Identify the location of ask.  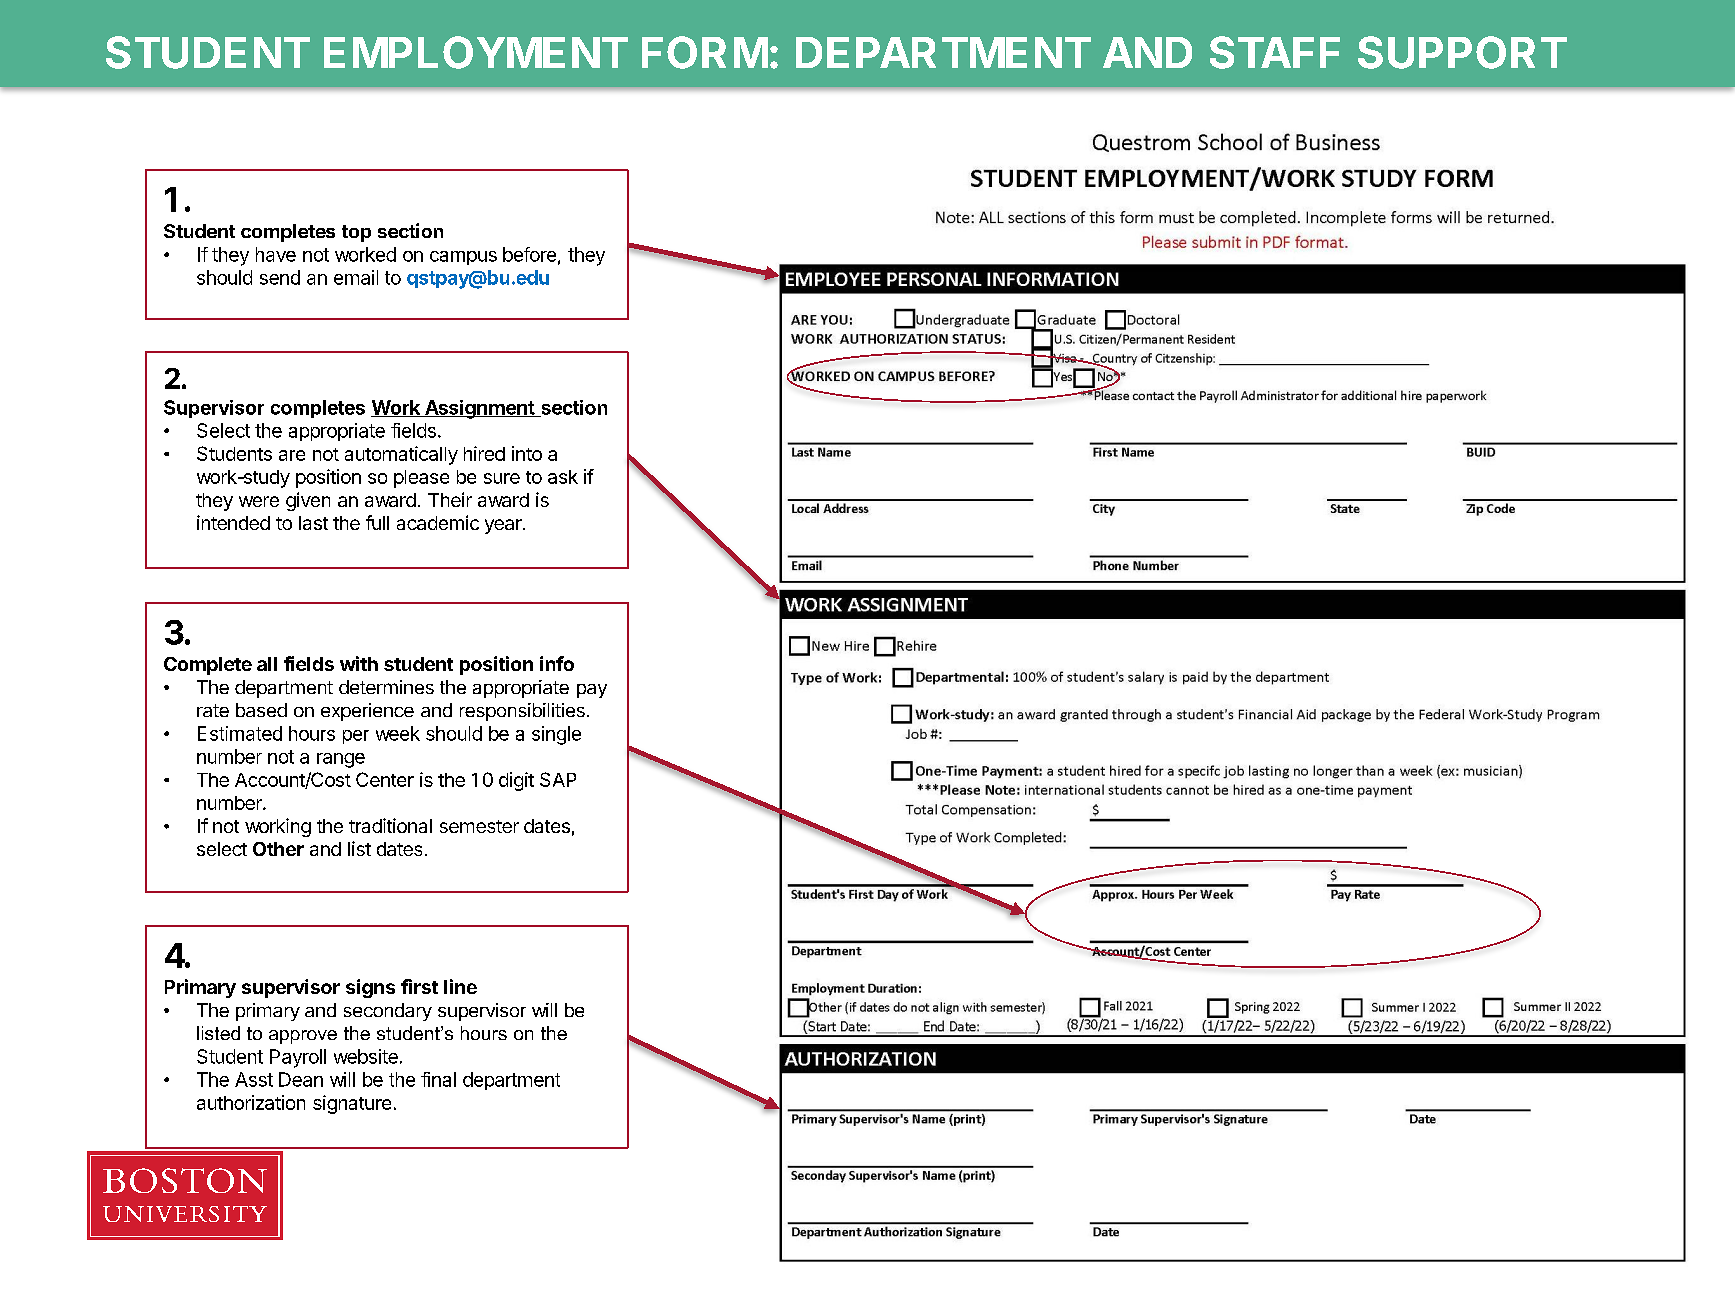
(563, 477).
